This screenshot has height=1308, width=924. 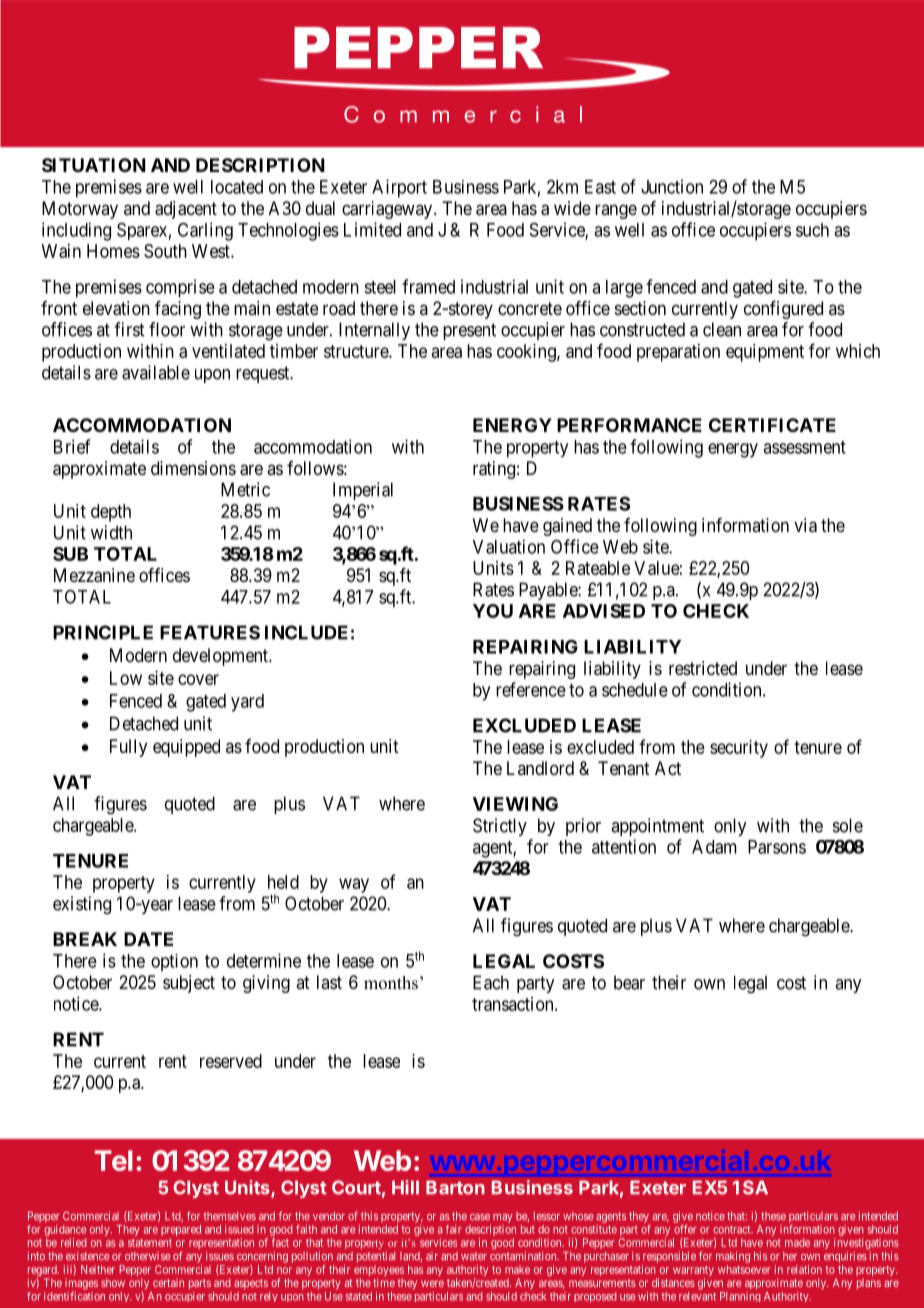 I want to click on such, so click(x=812, y=230).
